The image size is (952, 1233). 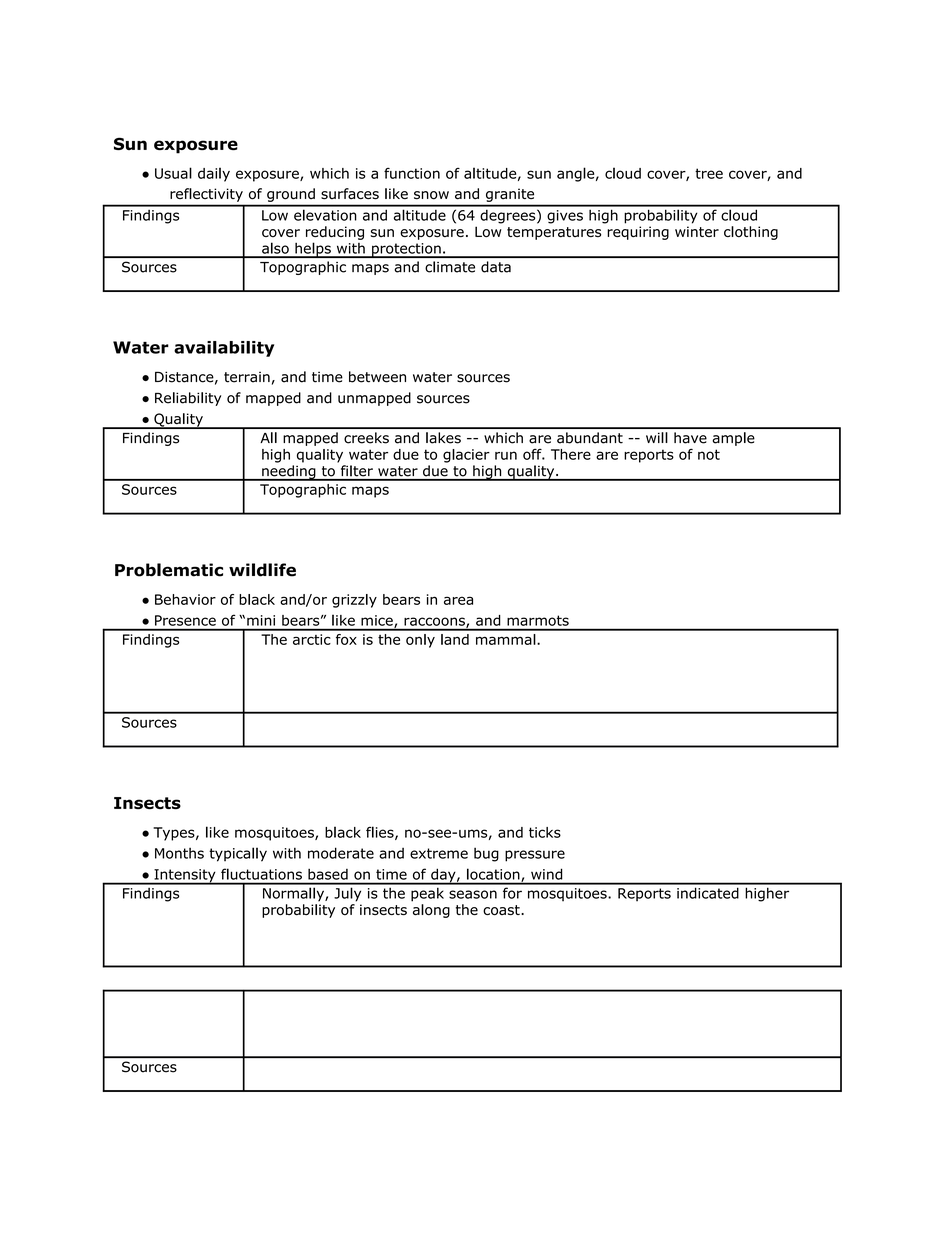 What do you see at coordinates (261, 874) in the screenshot?
I see `fluctuations` at bounding box center [261, 874].
